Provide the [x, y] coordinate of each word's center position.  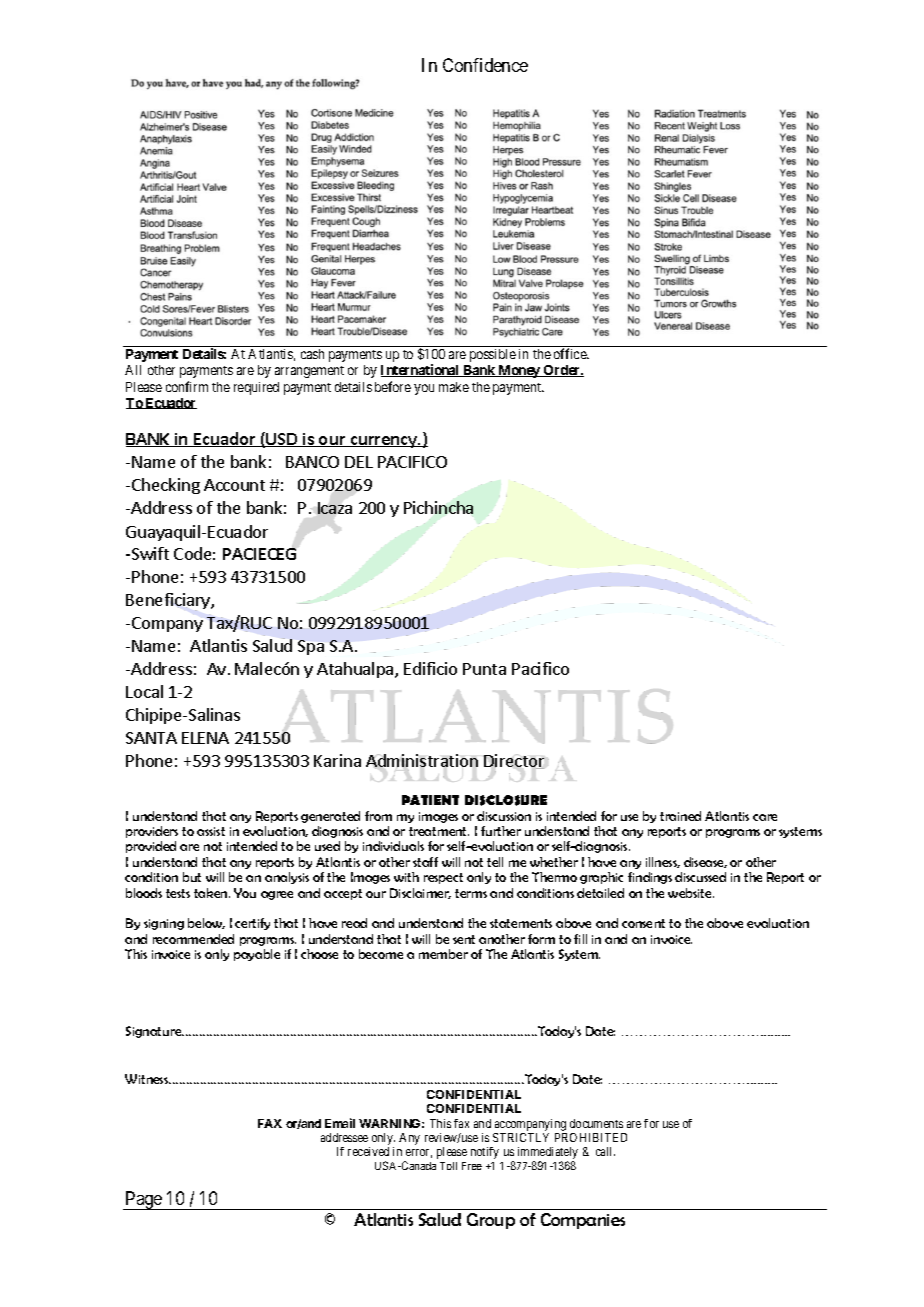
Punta [484, 669]
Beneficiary [169, 602]
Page [144, 1200]
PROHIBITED [591, 1137]
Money [519, 371]
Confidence [485, 65]
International [421, 370]
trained [680, 816]
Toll [448, 1166]
